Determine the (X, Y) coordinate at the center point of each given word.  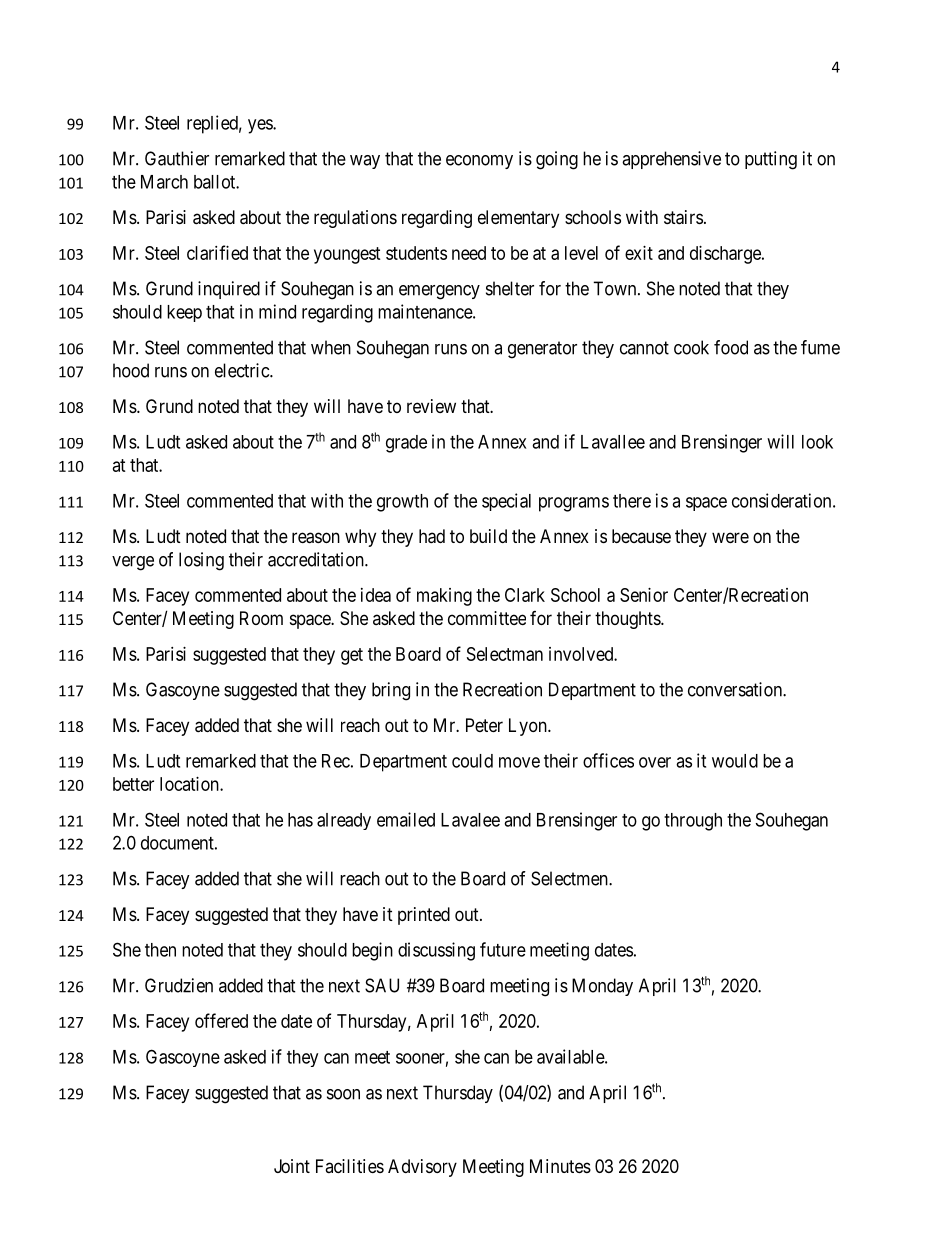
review (431, 406)
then (160, 950)
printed (424, 916)
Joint (292, 1166)
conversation (736, 689)
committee (487, 618)
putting (771, 160)
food (731, 347)
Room (261, 618)
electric (243, 370)
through (693, 822)
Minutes (560, 1166)
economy (479, 162)
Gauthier (177, 158)
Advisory (422, 1168)
